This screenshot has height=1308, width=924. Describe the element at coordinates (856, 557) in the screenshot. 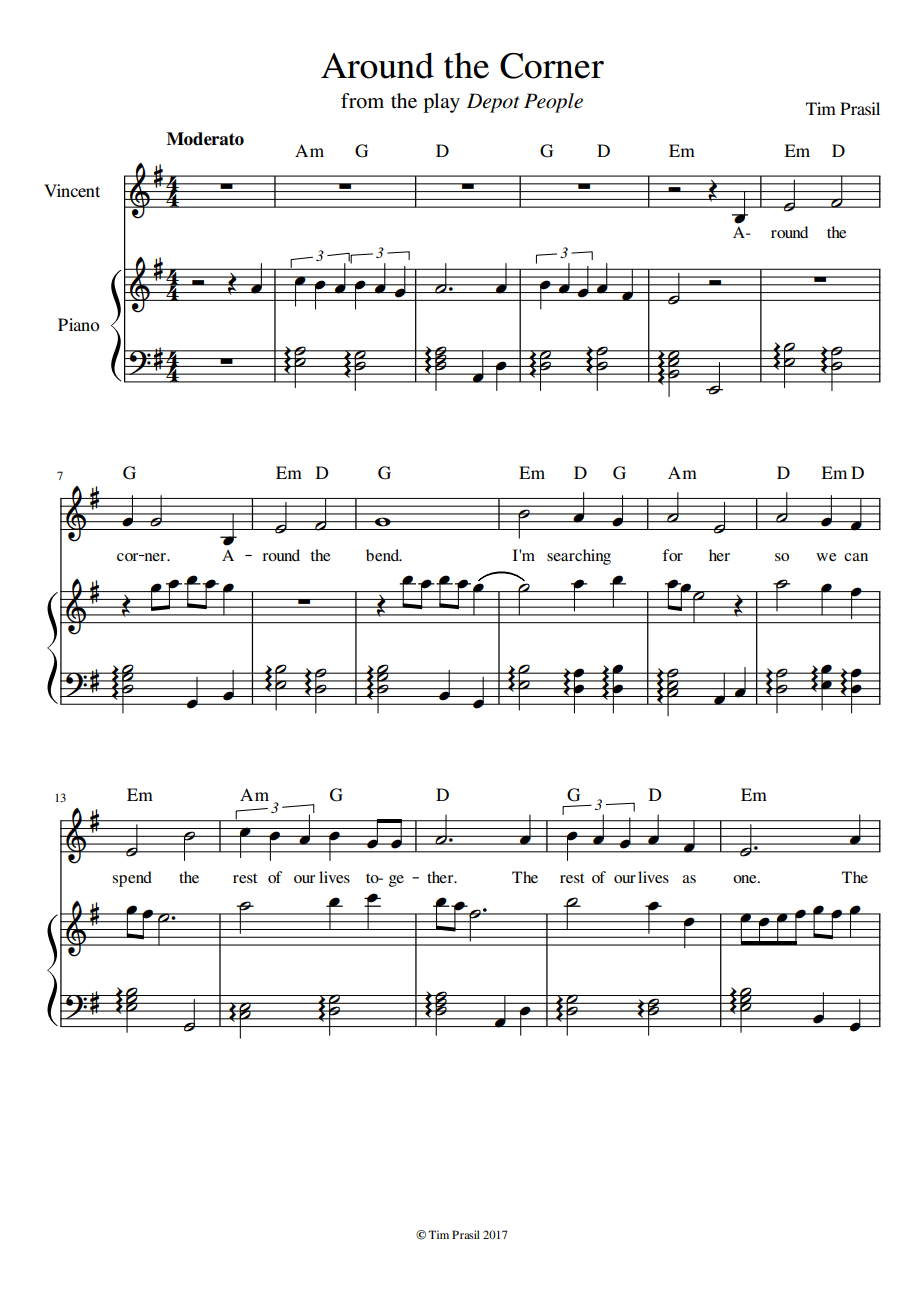

I see `can` at that location.
